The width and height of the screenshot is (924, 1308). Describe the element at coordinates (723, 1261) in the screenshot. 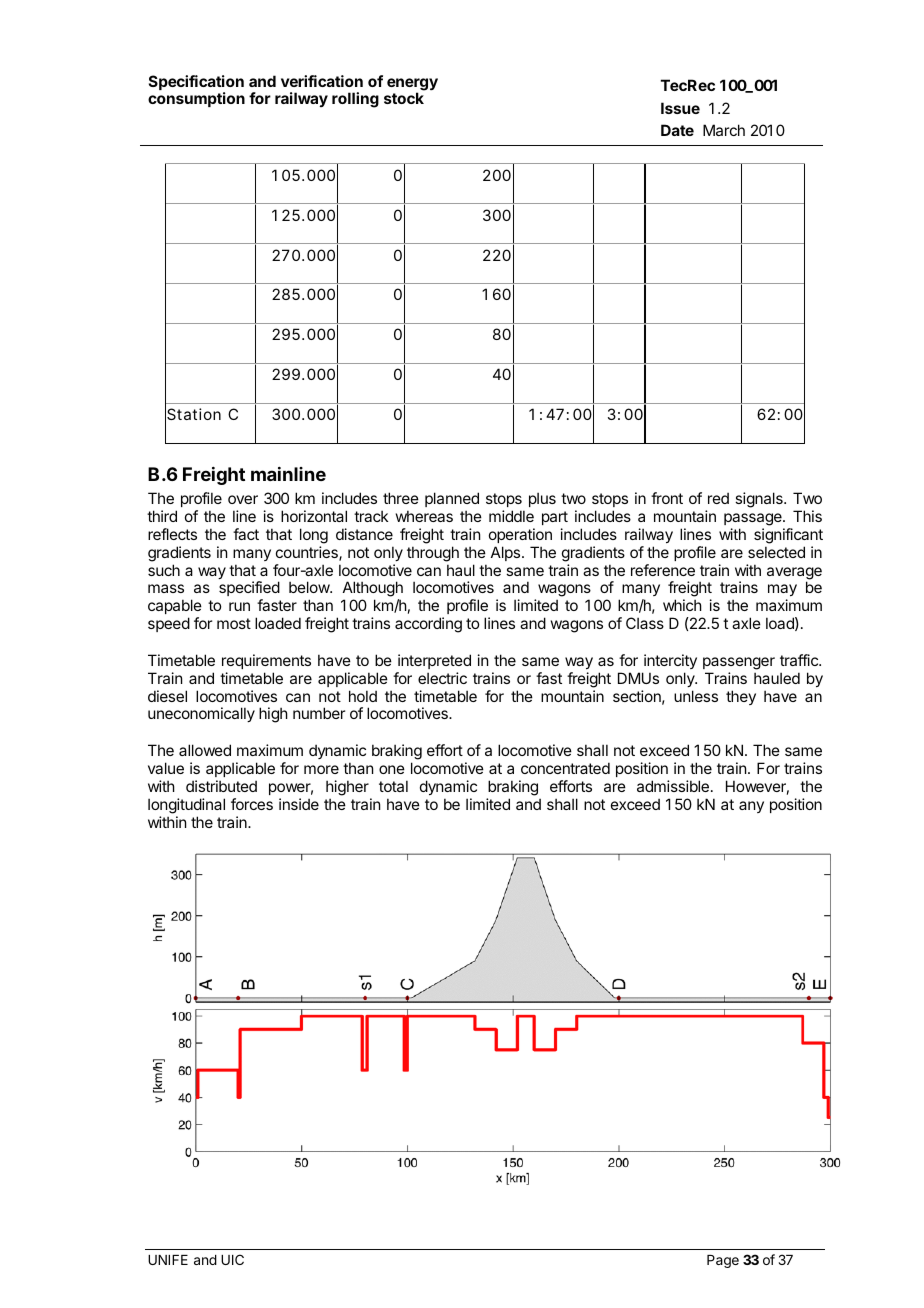

I see `Page` at that location.
